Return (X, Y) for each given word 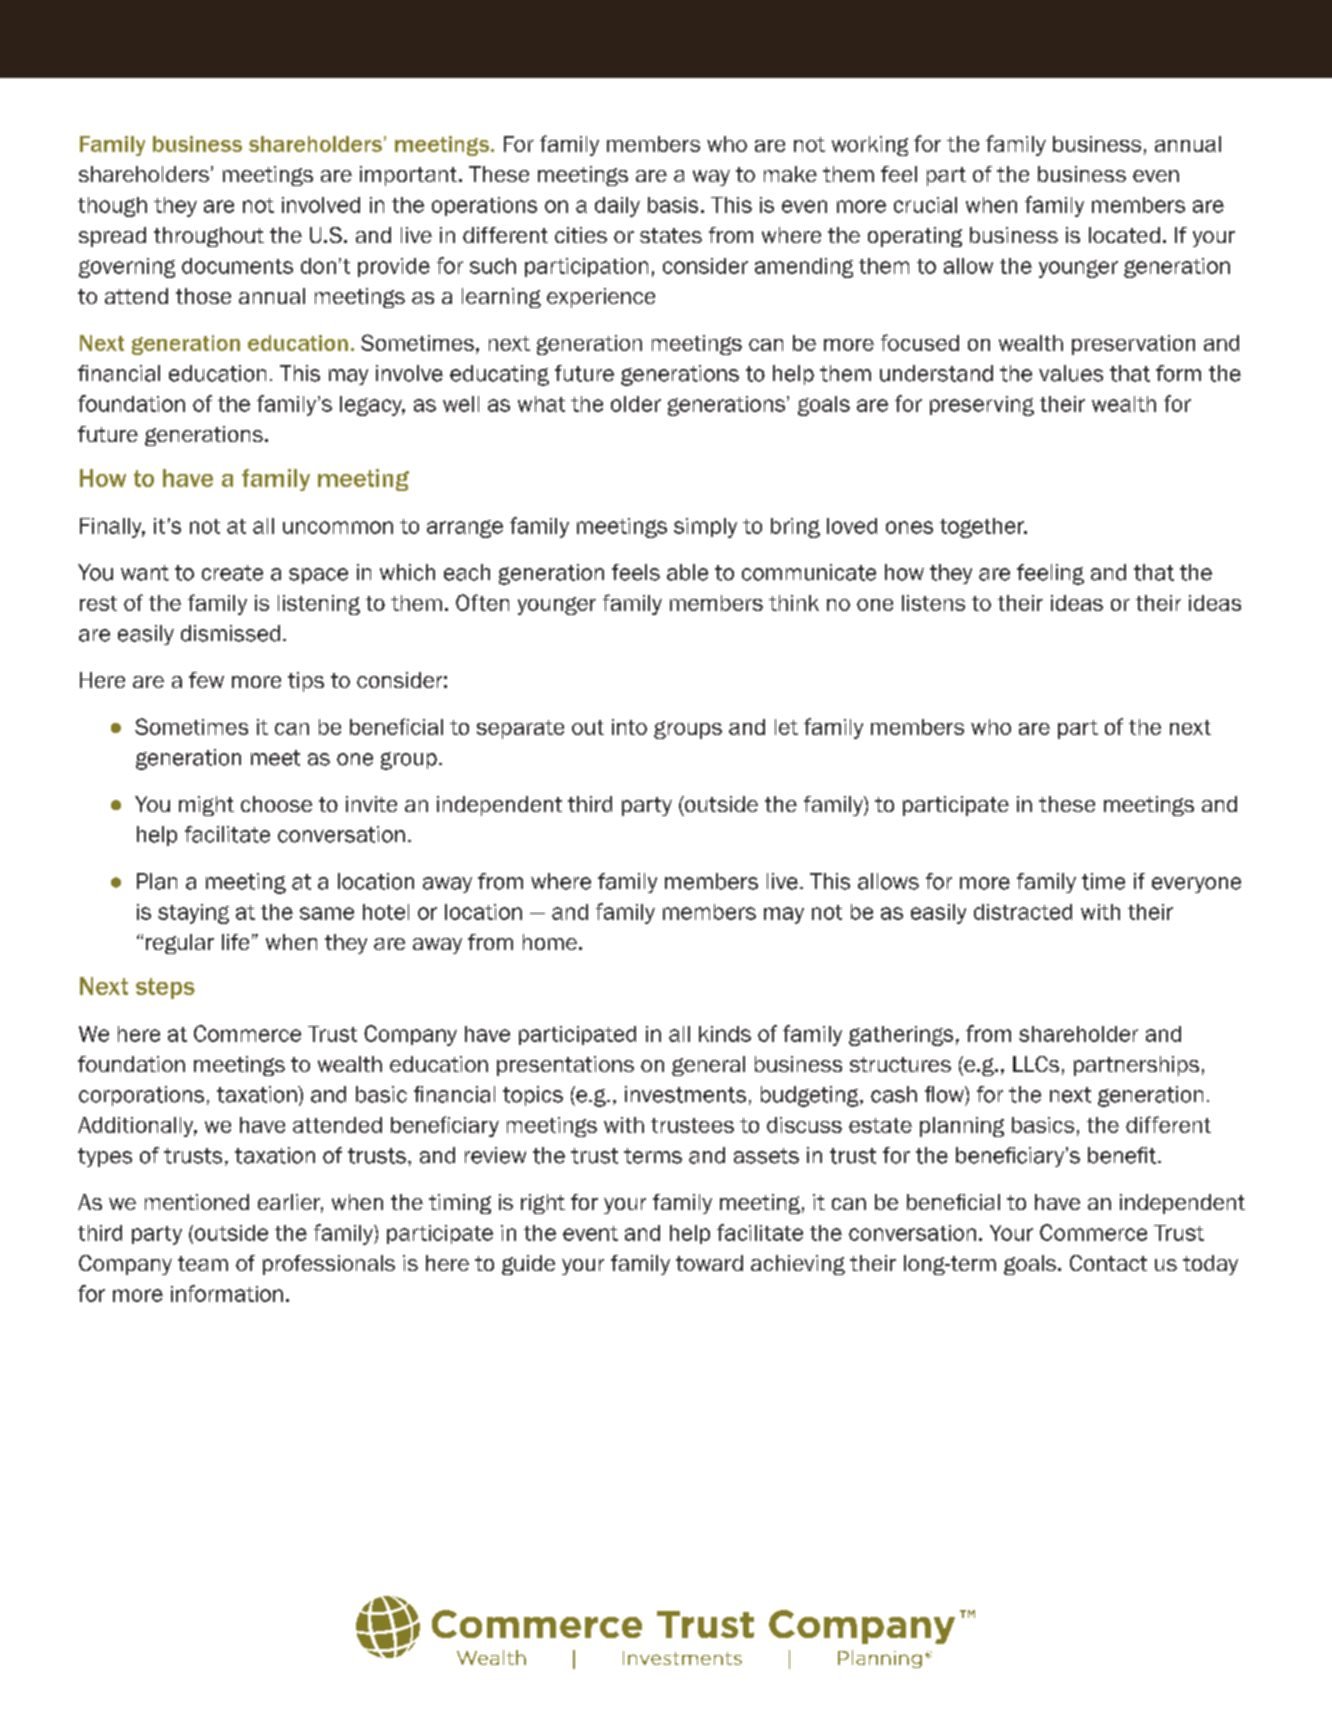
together (983, 528)
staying (193, 914)
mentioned (197, 1202)
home (550, 942)
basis (673, 205)
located (1124, 235)
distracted (1023, 912)
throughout (209, 237)
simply (705, 528)
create (232, 573)
